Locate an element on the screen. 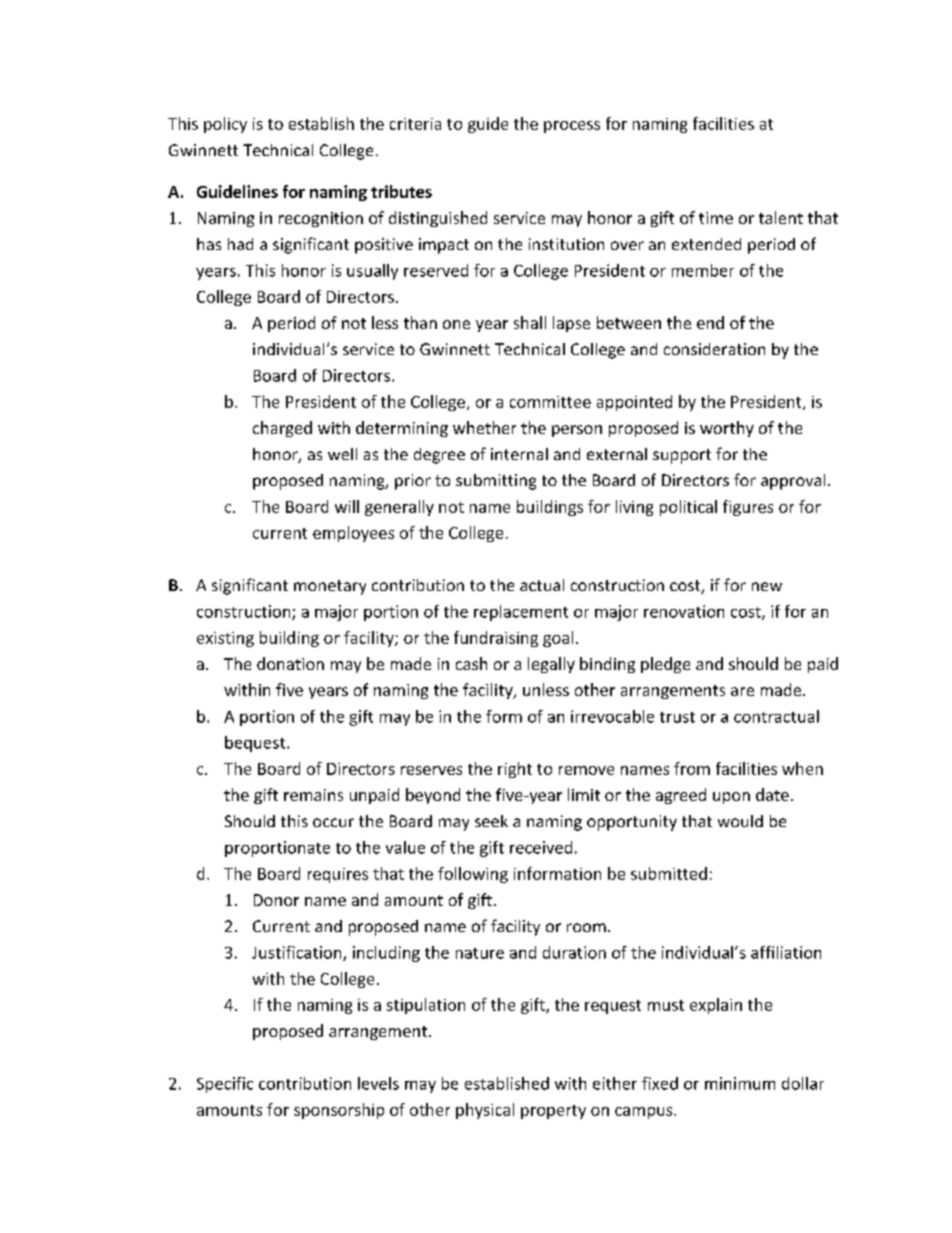 The height and width of the screenshot is (1233, 952). minimum is located at coordinates (740, 1083).
